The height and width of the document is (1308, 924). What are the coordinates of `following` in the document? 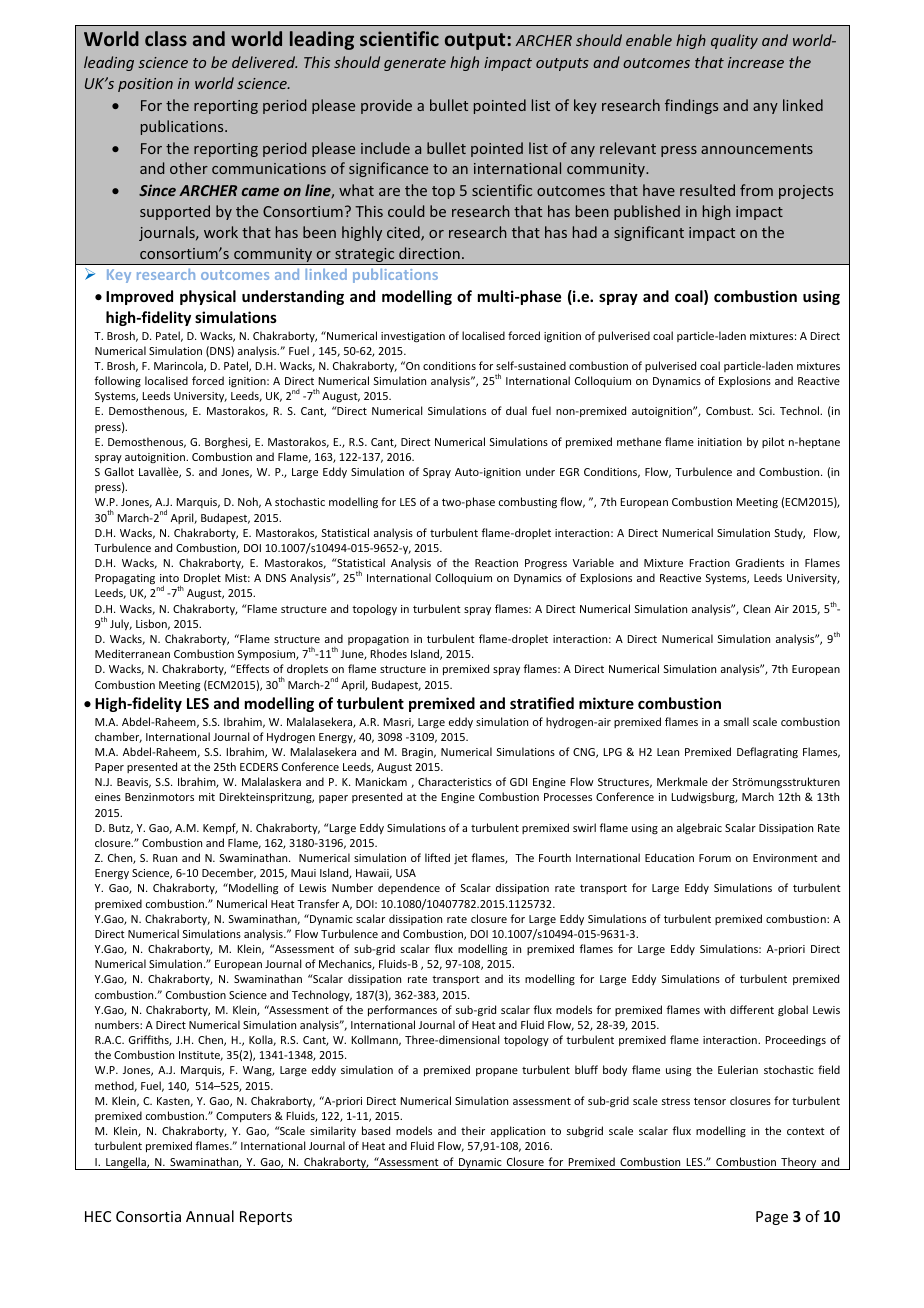 It's located at (117, 382).
